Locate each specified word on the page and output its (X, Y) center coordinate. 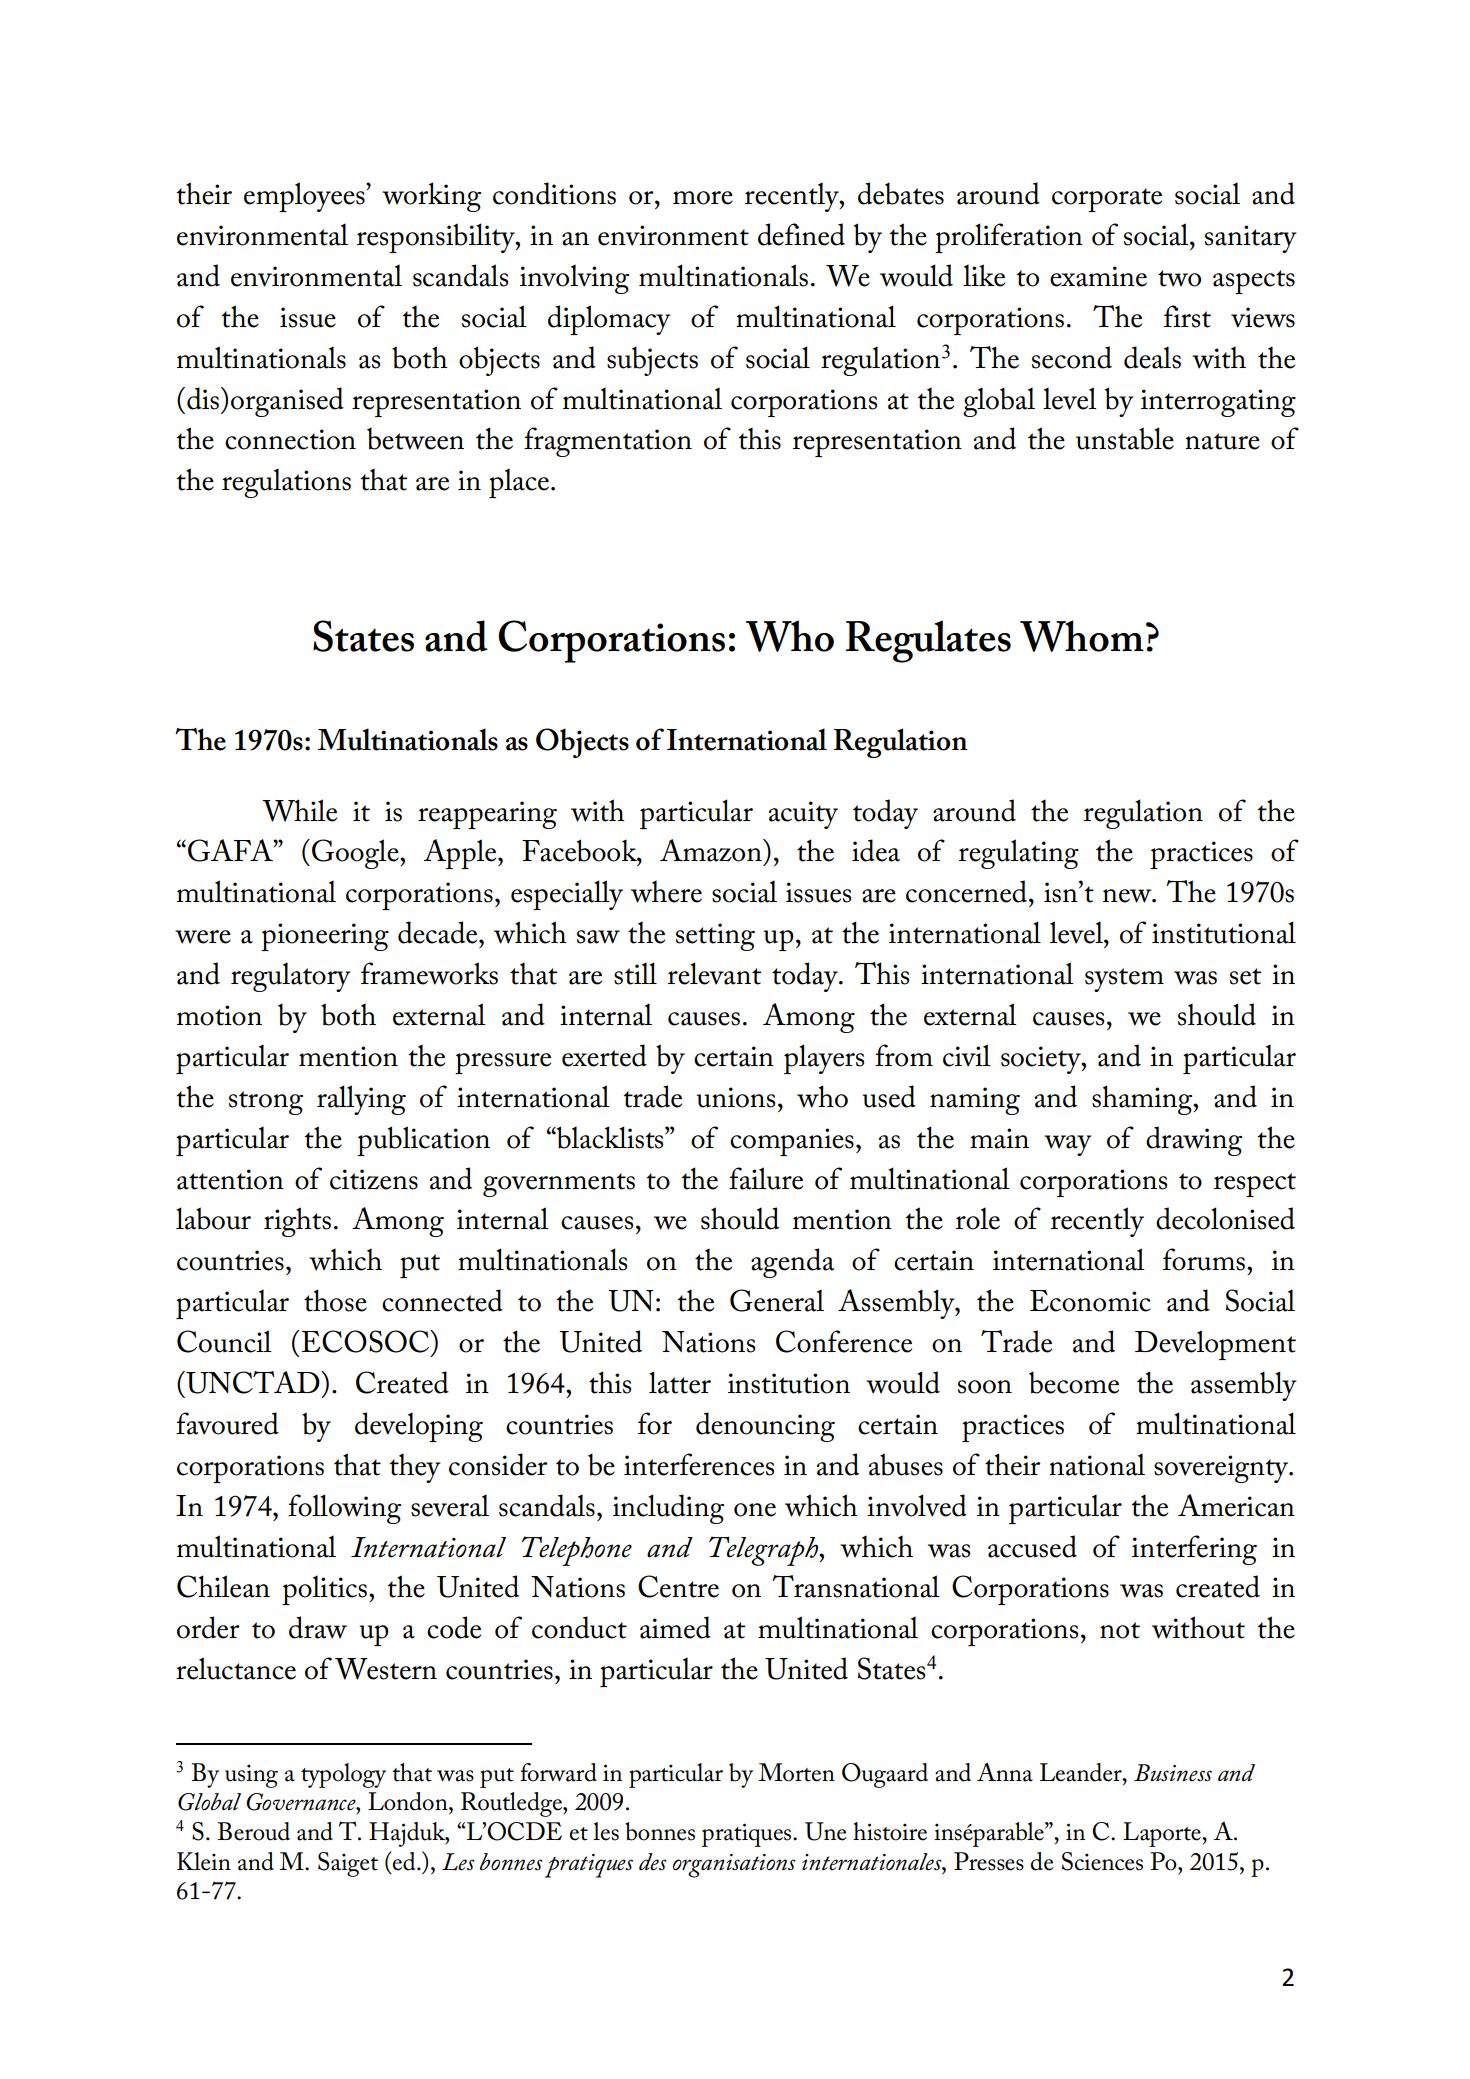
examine (1098, 276)
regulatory (291, 977)
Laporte (1163, 1834)
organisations (734, 1866)
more (703, 198)
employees (305, 197)
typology (343, 1775)
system (1124, 980)
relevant (714, 973)
